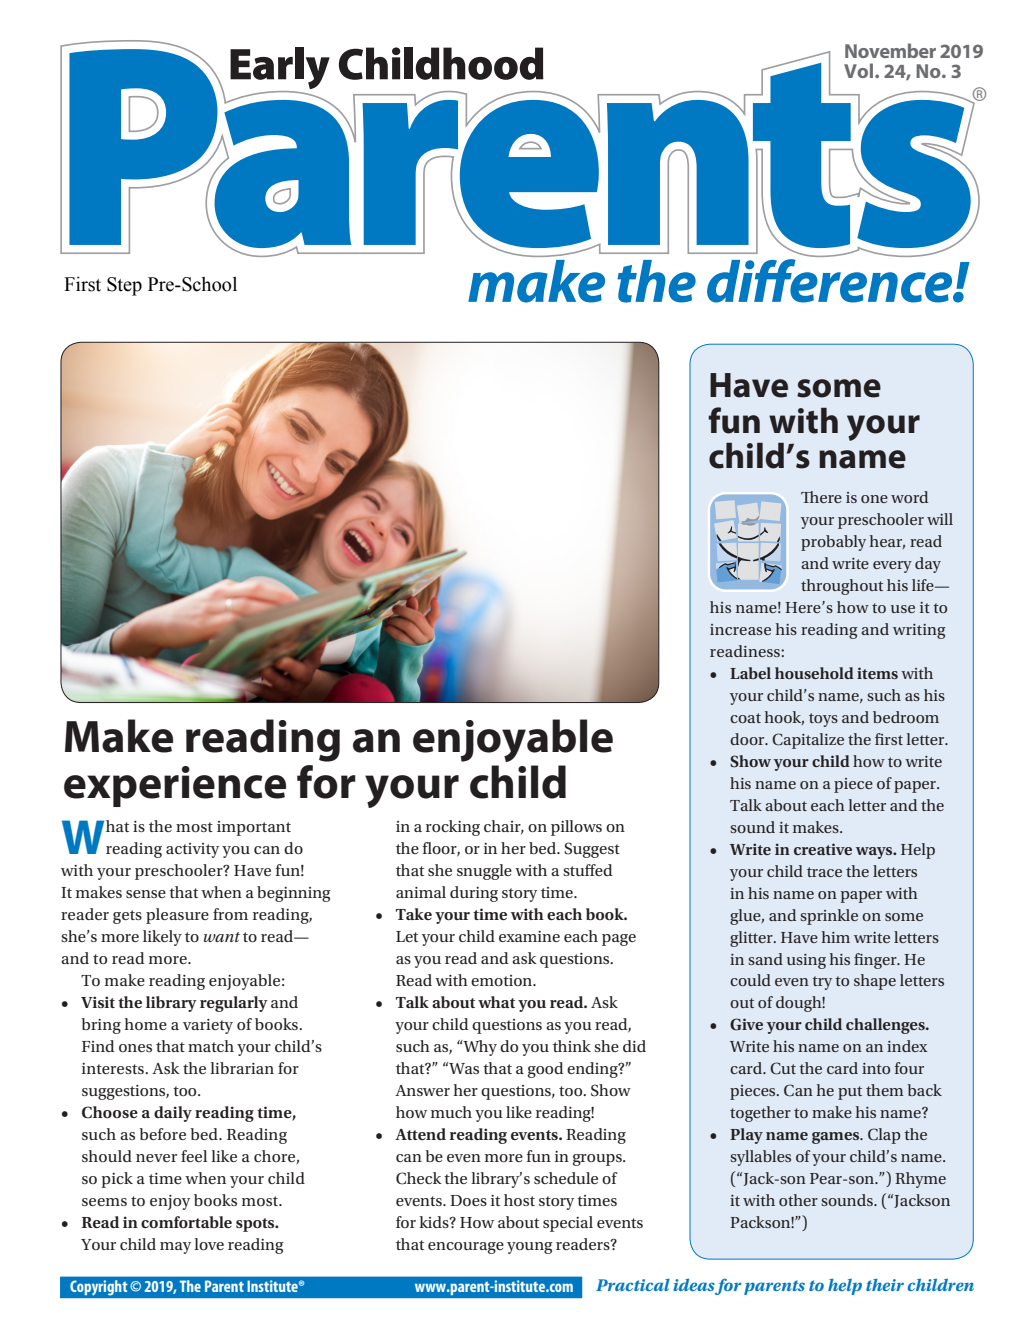  Describe the element at coordinates (530, 1248) in the screenshot. I see `young` at that location.
